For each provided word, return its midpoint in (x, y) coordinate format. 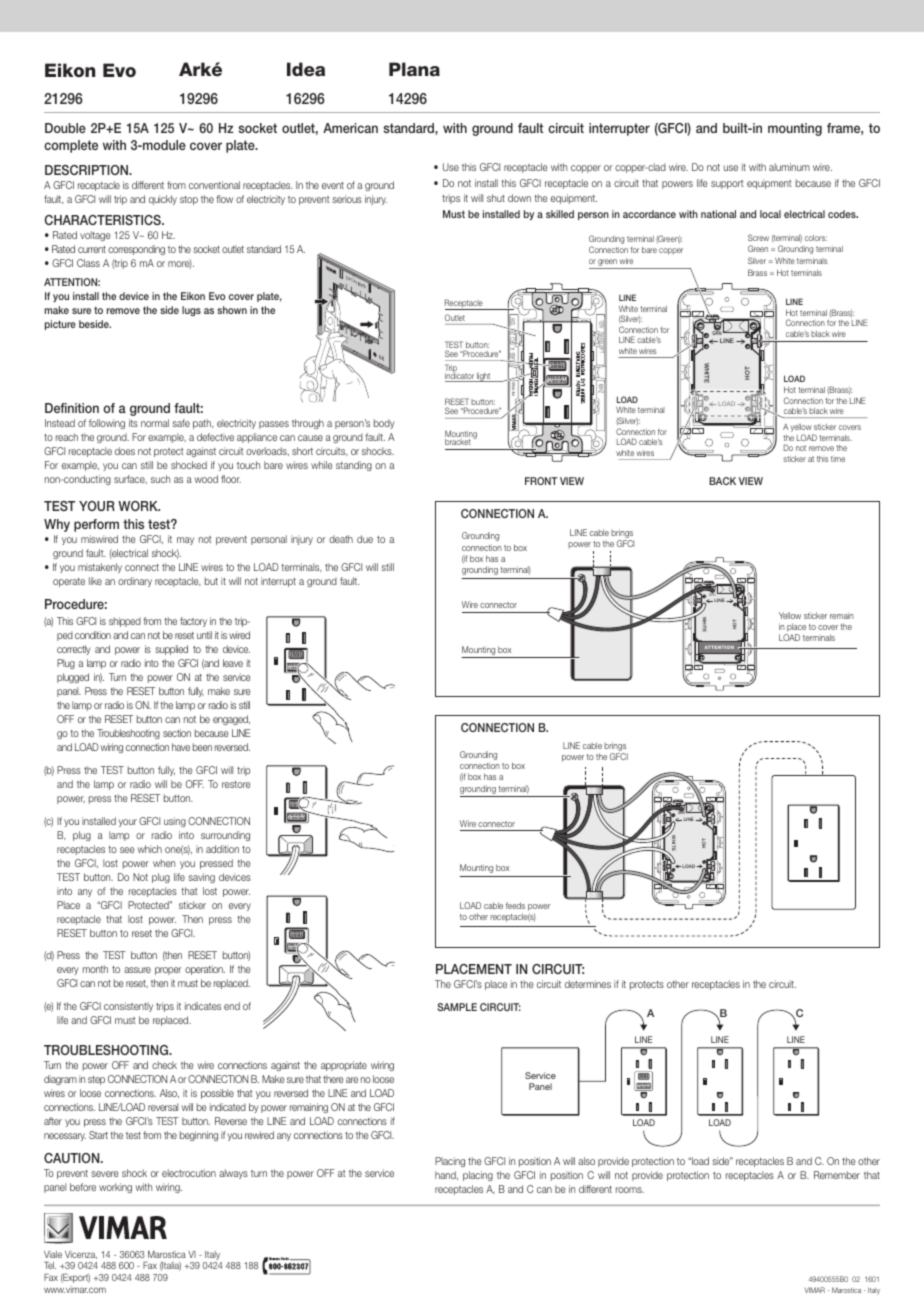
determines (588, 984)
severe (105, 1174)
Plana (414, 69)
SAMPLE (457, 1007)
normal (155, 423)
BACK (722, 481)
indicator (460, 376)
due (365, 539)
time (838, 459)
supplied (171, 650)
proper (168, 971)
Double (65, 128)
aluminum (789, 167)
